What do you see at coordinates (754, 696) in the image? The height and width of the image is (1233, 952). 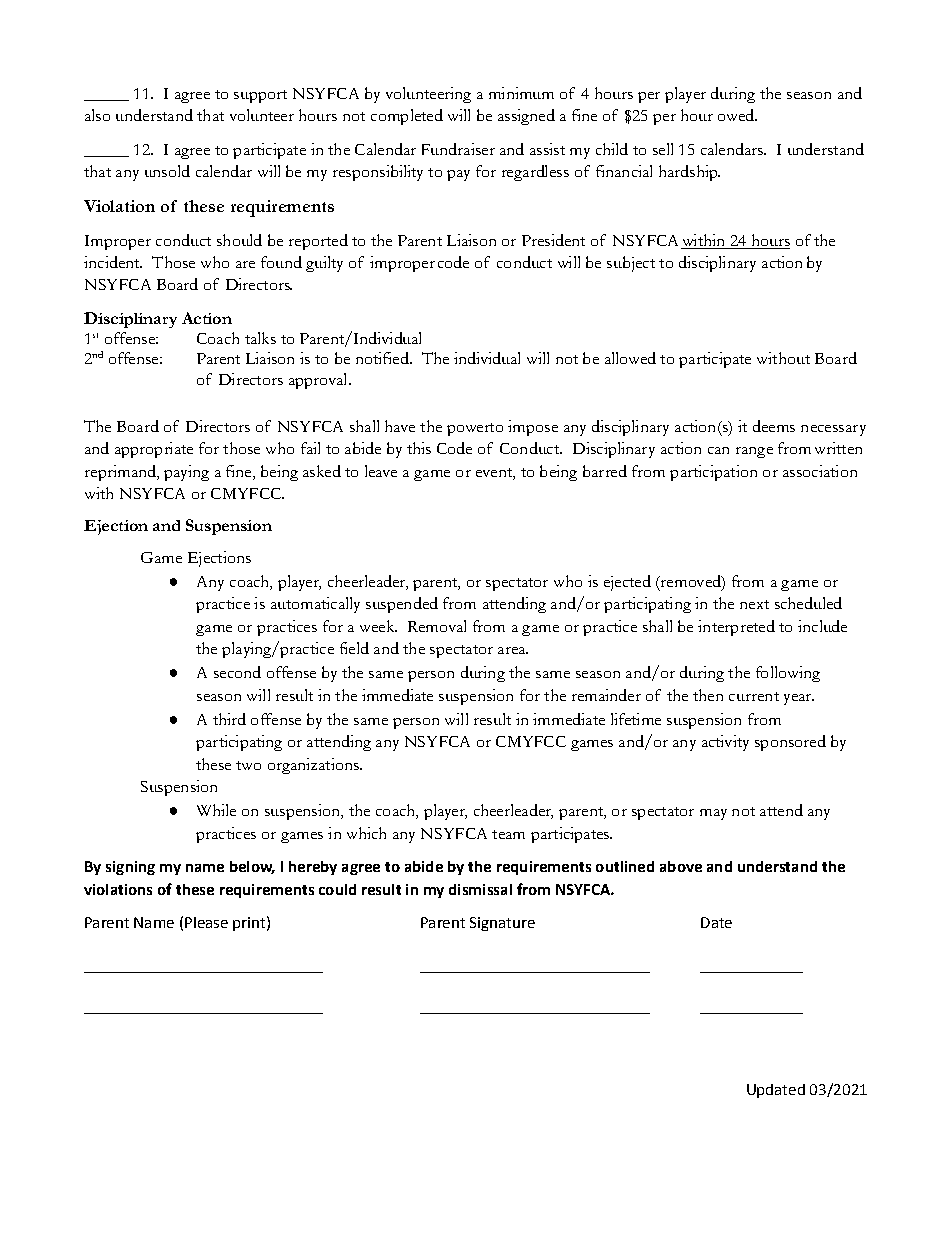 I see `current` at bounding box center [754, 696].
